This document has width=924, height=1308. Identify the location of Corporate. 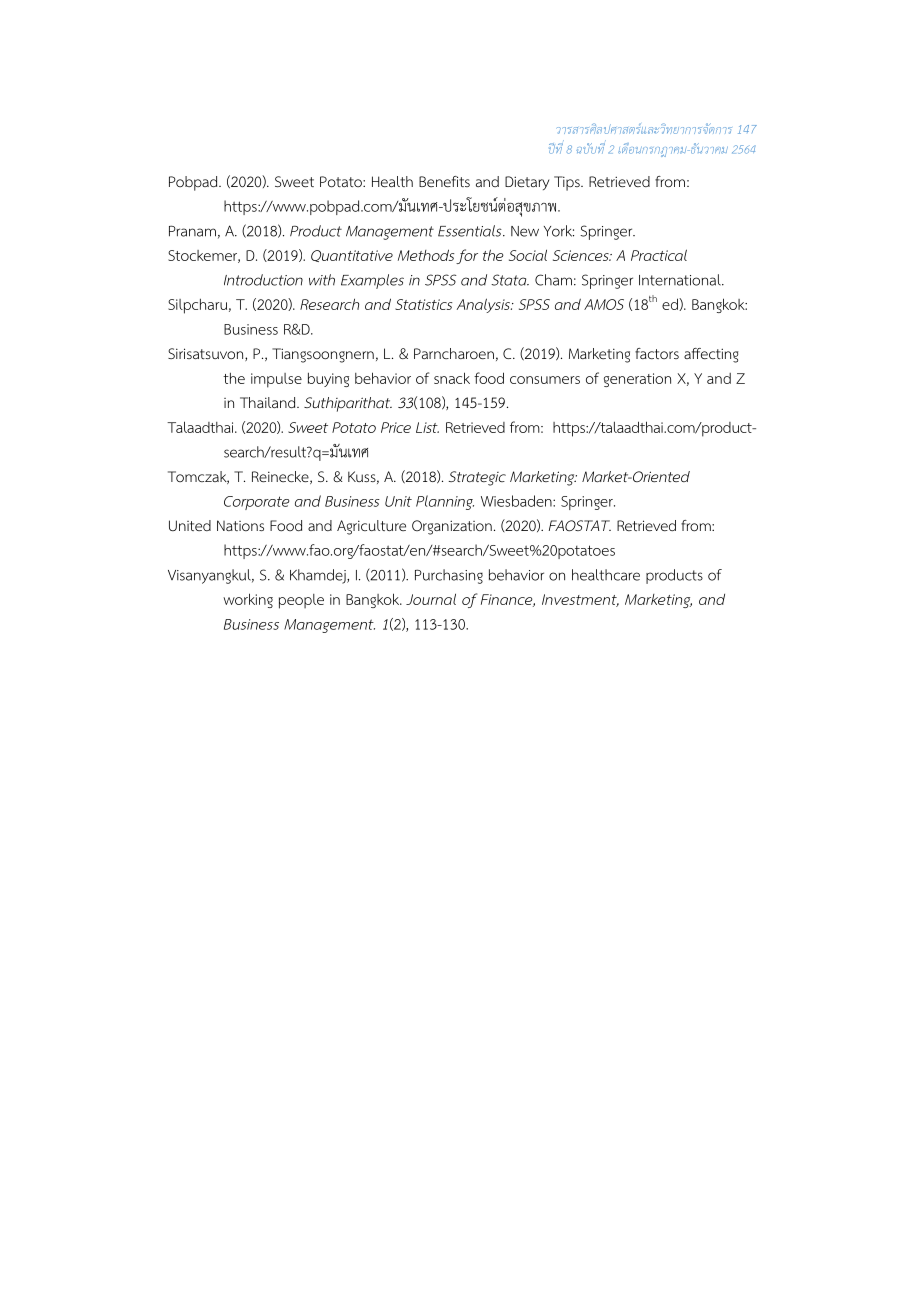
(256, 503).
